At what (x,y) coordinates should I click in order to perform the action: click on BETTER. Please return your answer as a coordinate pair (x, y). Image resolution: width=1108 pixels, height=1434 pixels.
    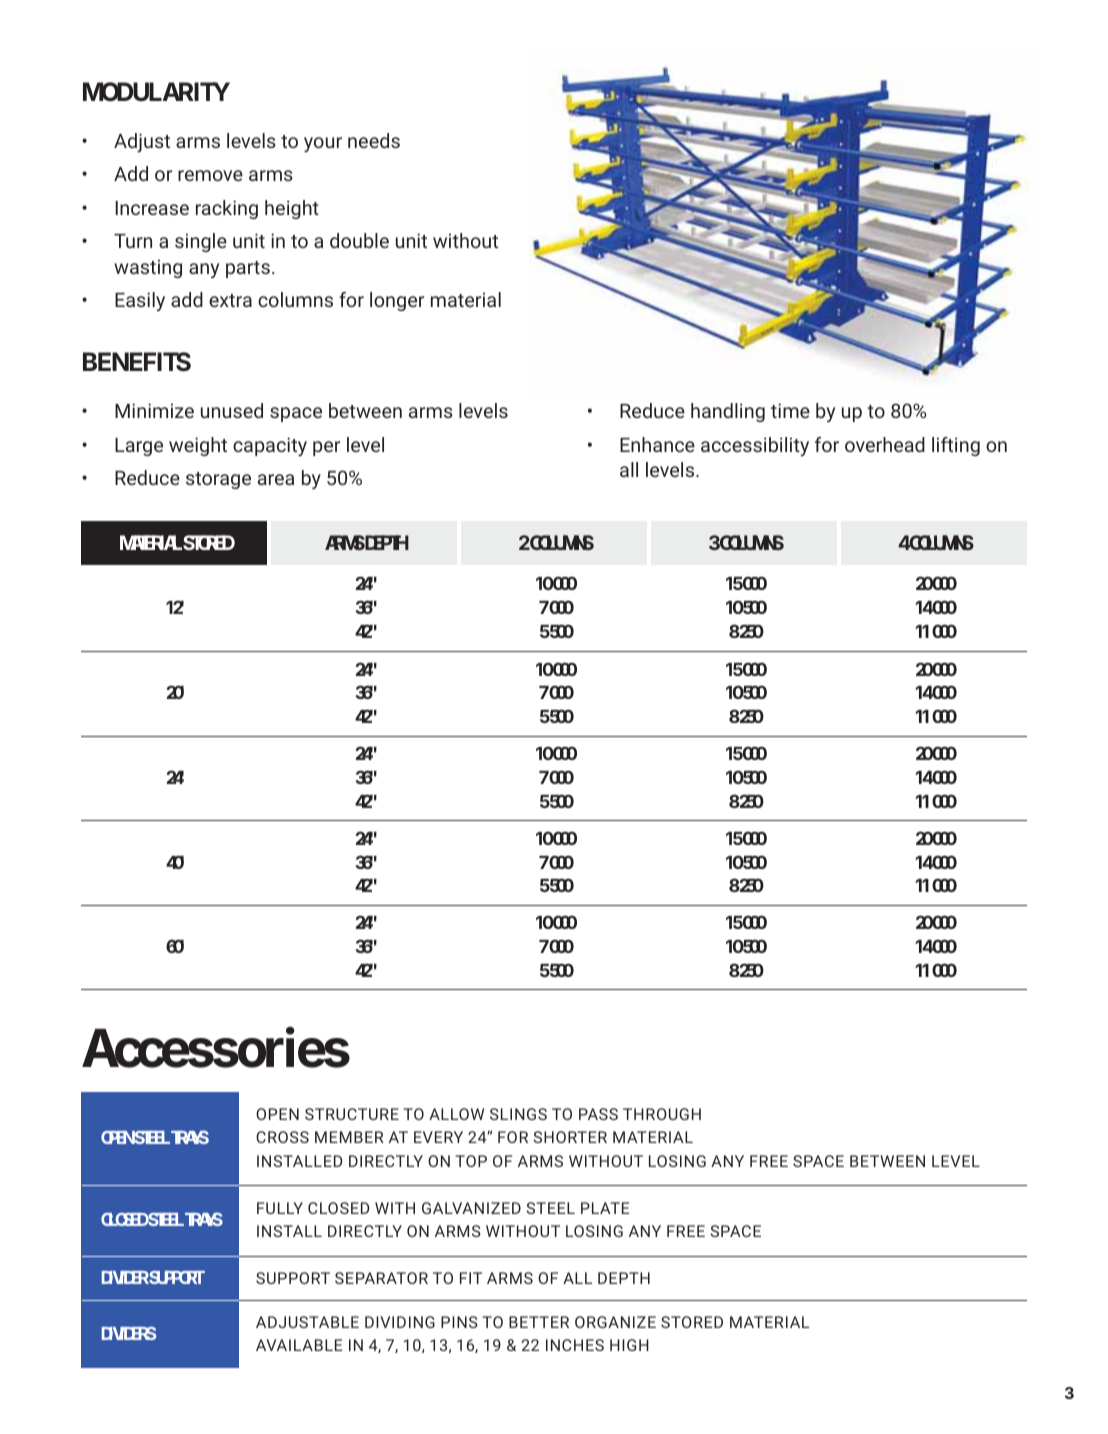
    Looking at the image, I should click on (539, 1322).
